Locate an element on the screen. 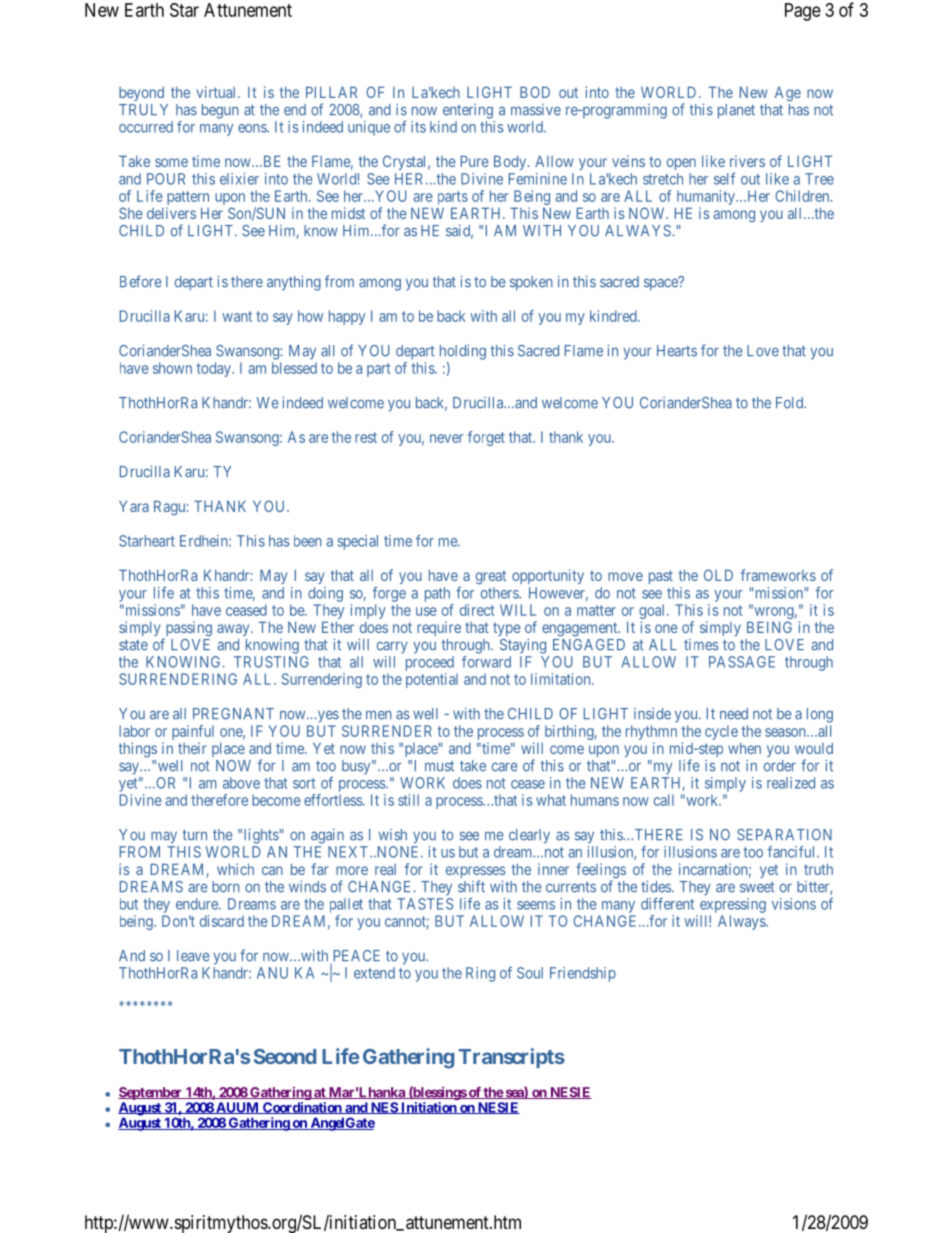 The height and width of the screenshot is (1233, 952). Friendship is located at coordinates (583, 974).
